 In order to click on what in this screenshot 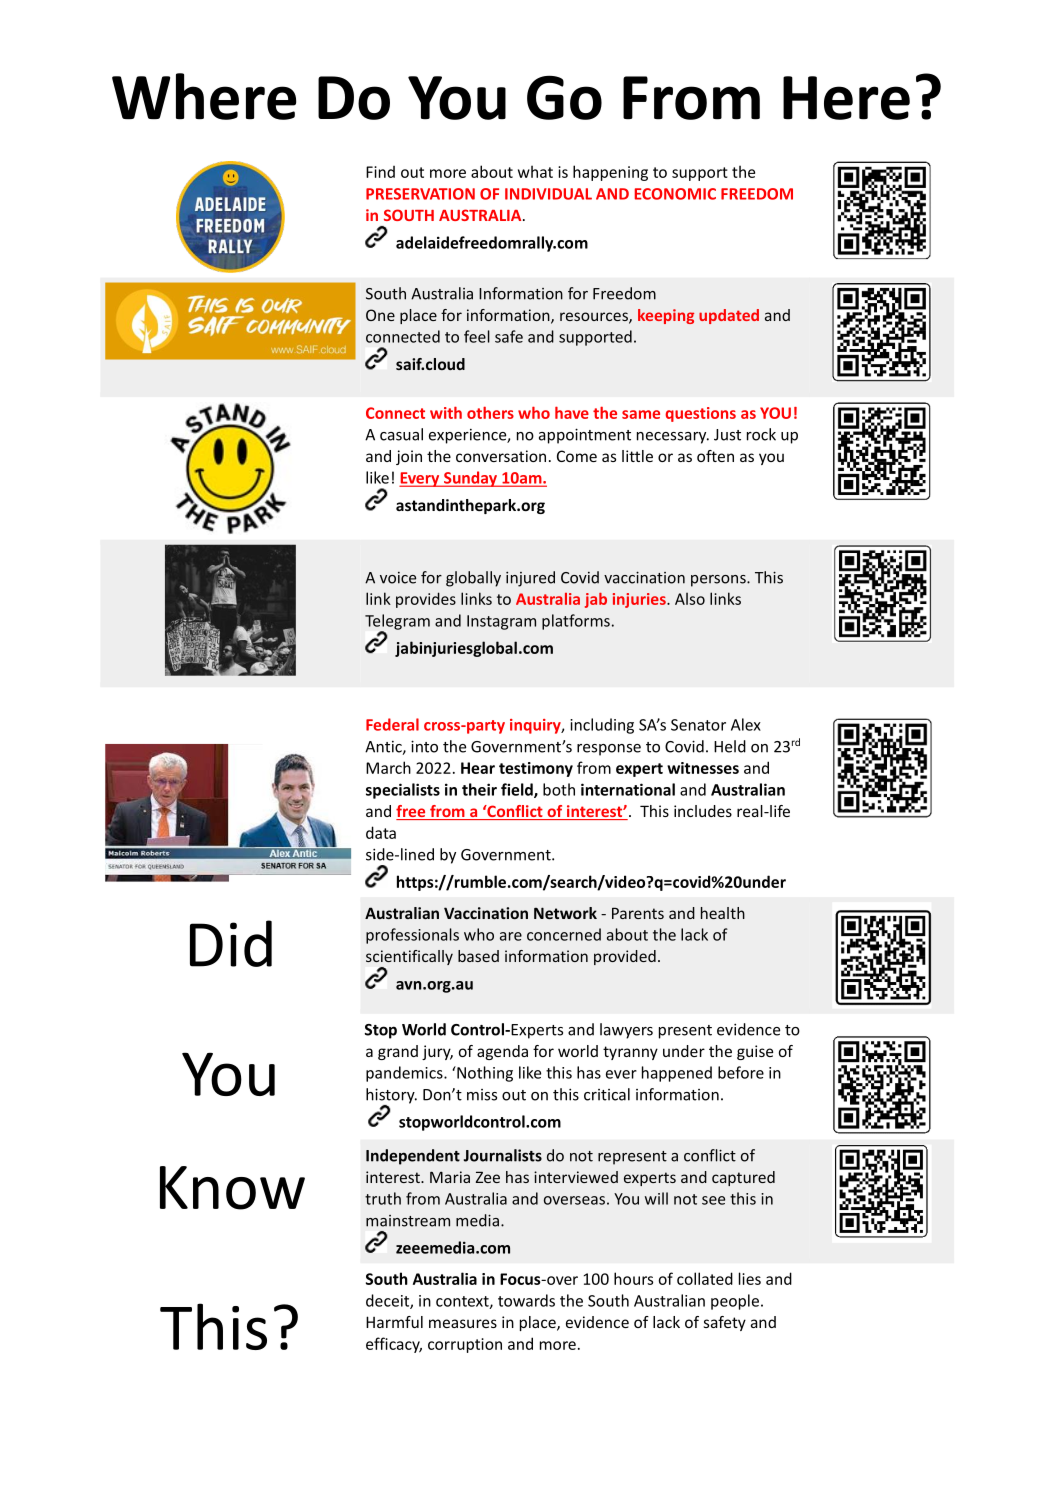, I will do `click(535, 171)`.
